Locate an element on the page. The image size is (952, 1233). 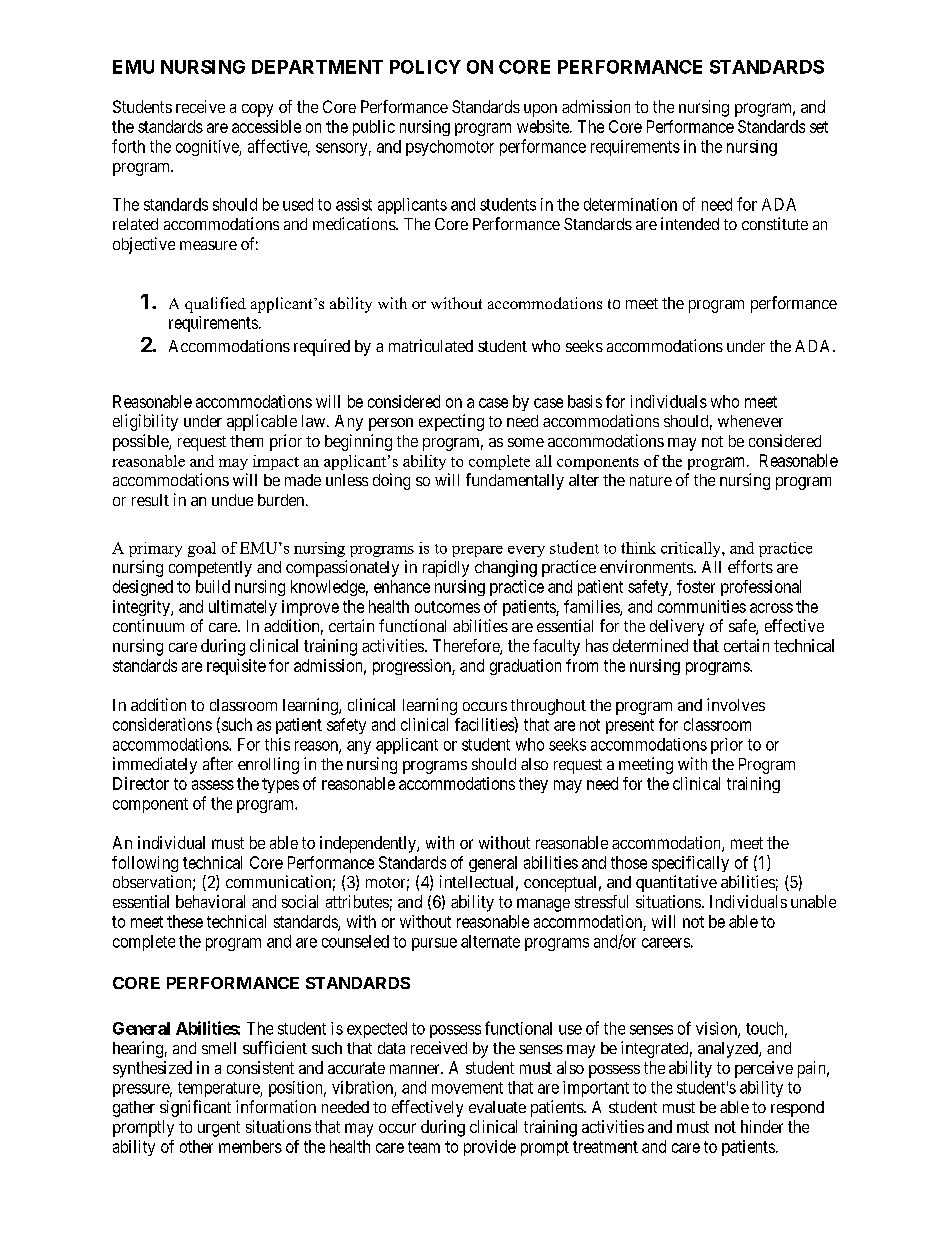
communities is located at coordinates (702, 606).
